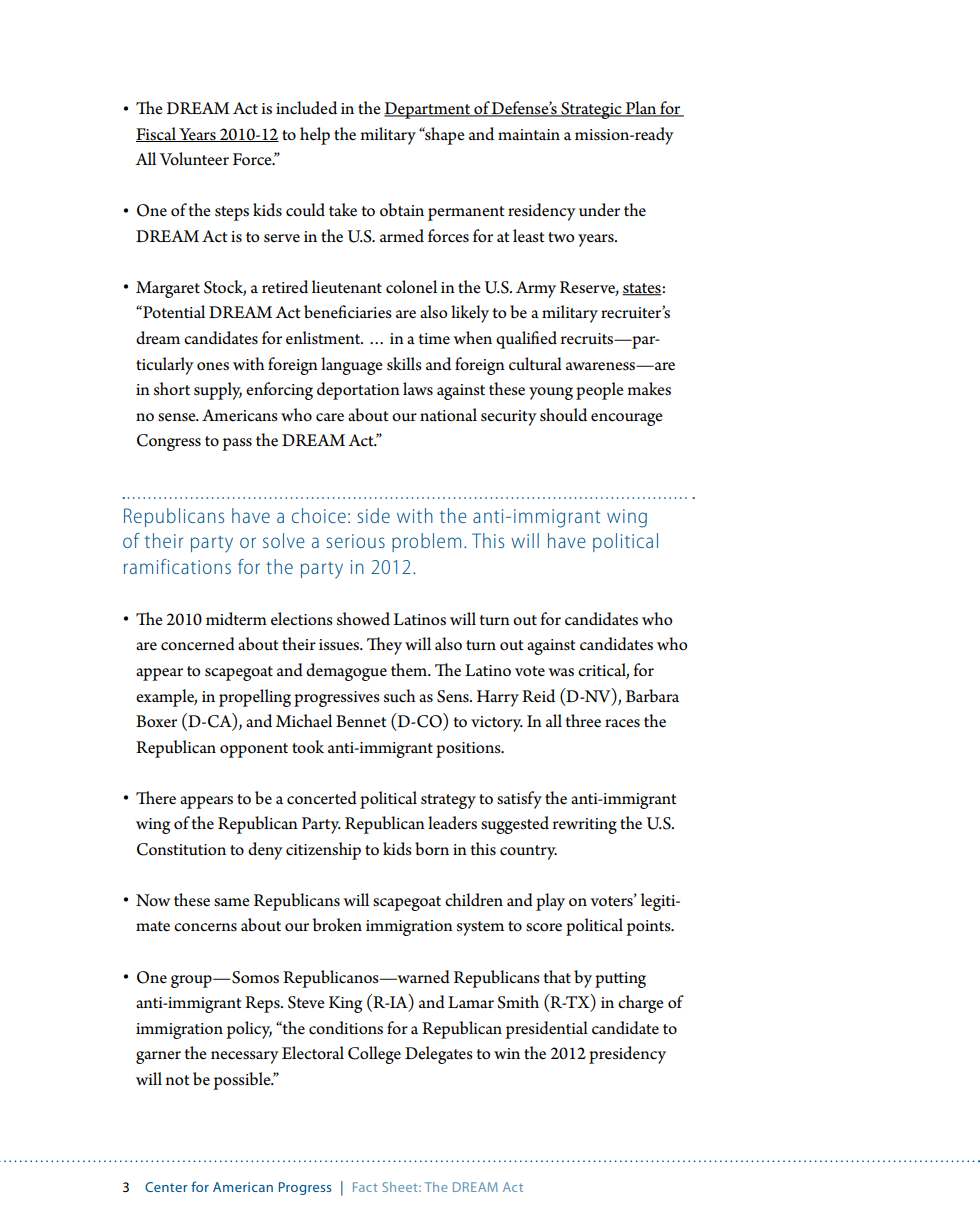  I want to click on problem, so click(426, 542).
